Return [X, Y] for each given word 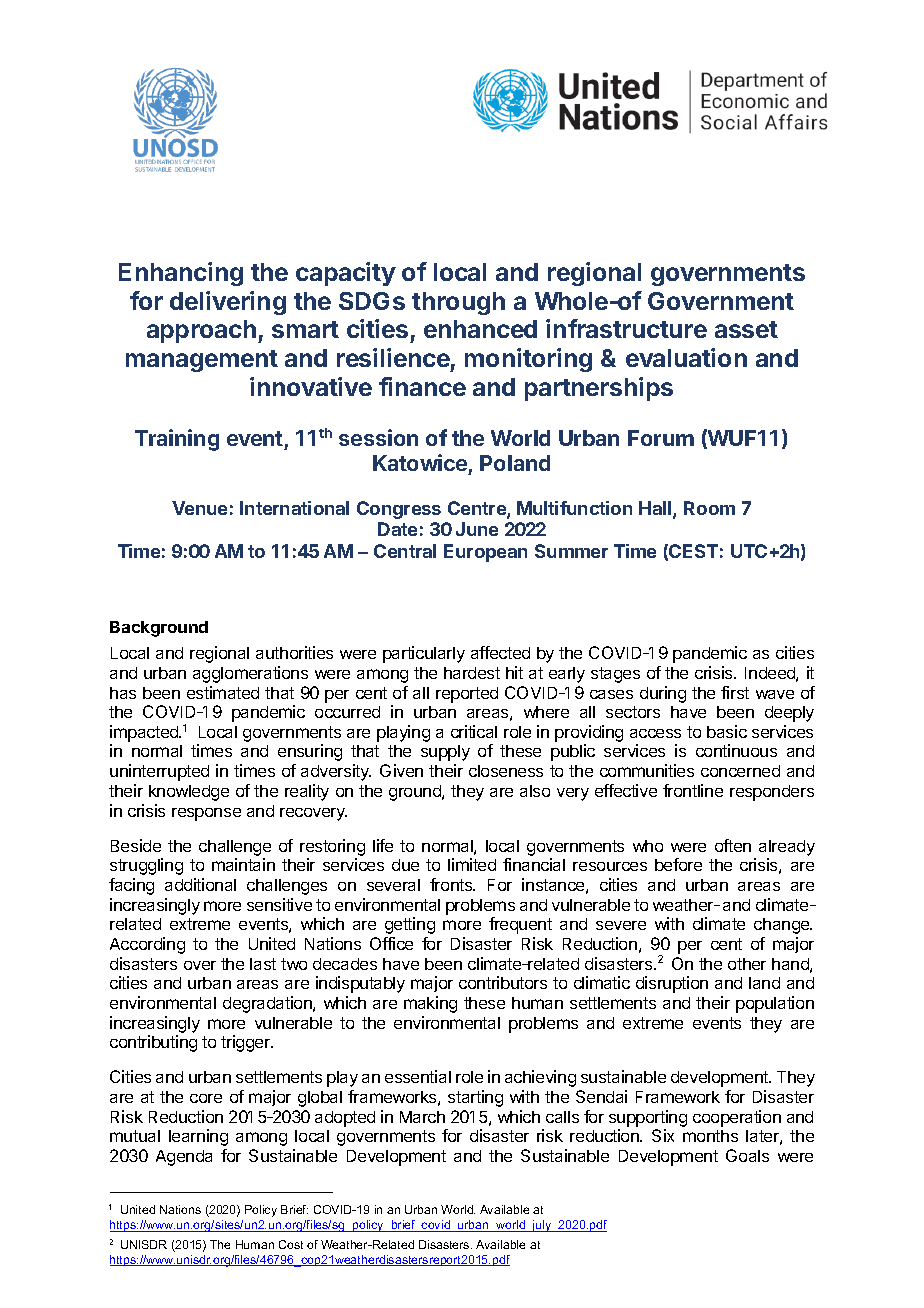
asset [746, 329]
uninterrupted [159, 772]
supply [445, 753]
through [458, 303]
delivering [228, 303]
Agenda [184, 1158]
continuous [736, 750]
